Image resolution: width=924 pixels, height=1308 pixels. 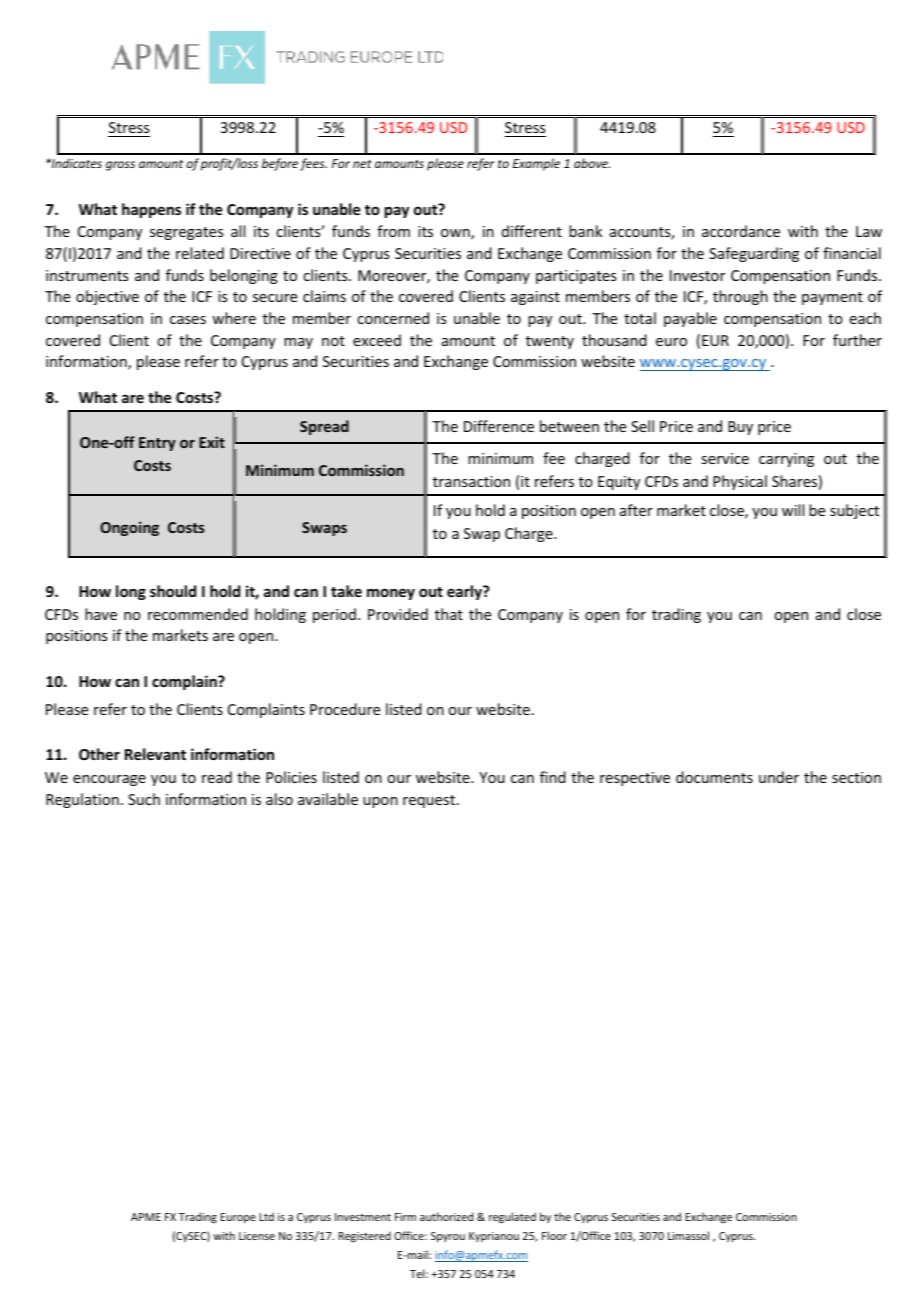 What do you see at coordinates (155, 754) in the image?
I see `Relevant` at bounding box center [155, 754].
